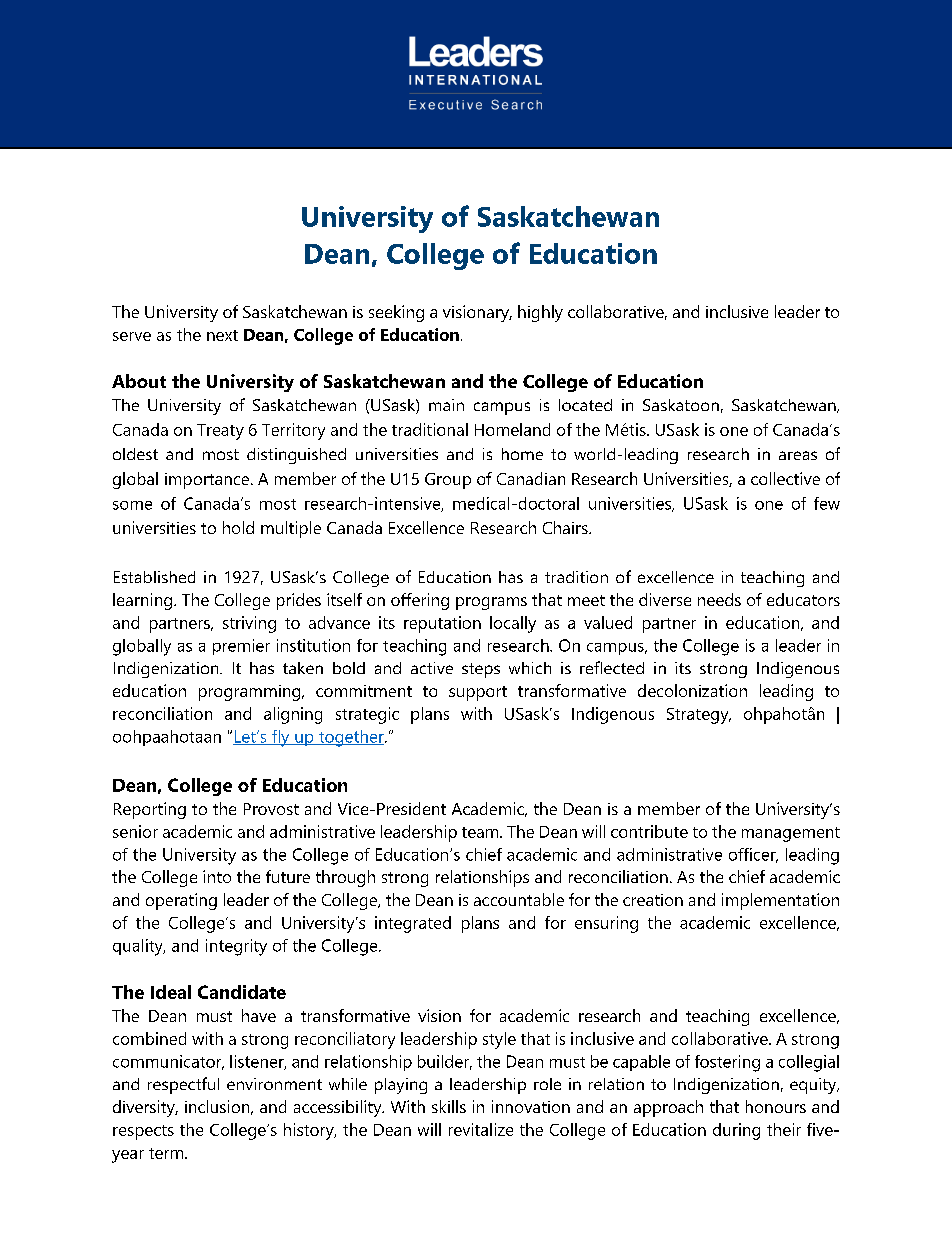 The height and width of the image is (1233, 952). What do you see at coordinates (478, 693) in the image?
I see `support` at bounding box center [478, 693].
